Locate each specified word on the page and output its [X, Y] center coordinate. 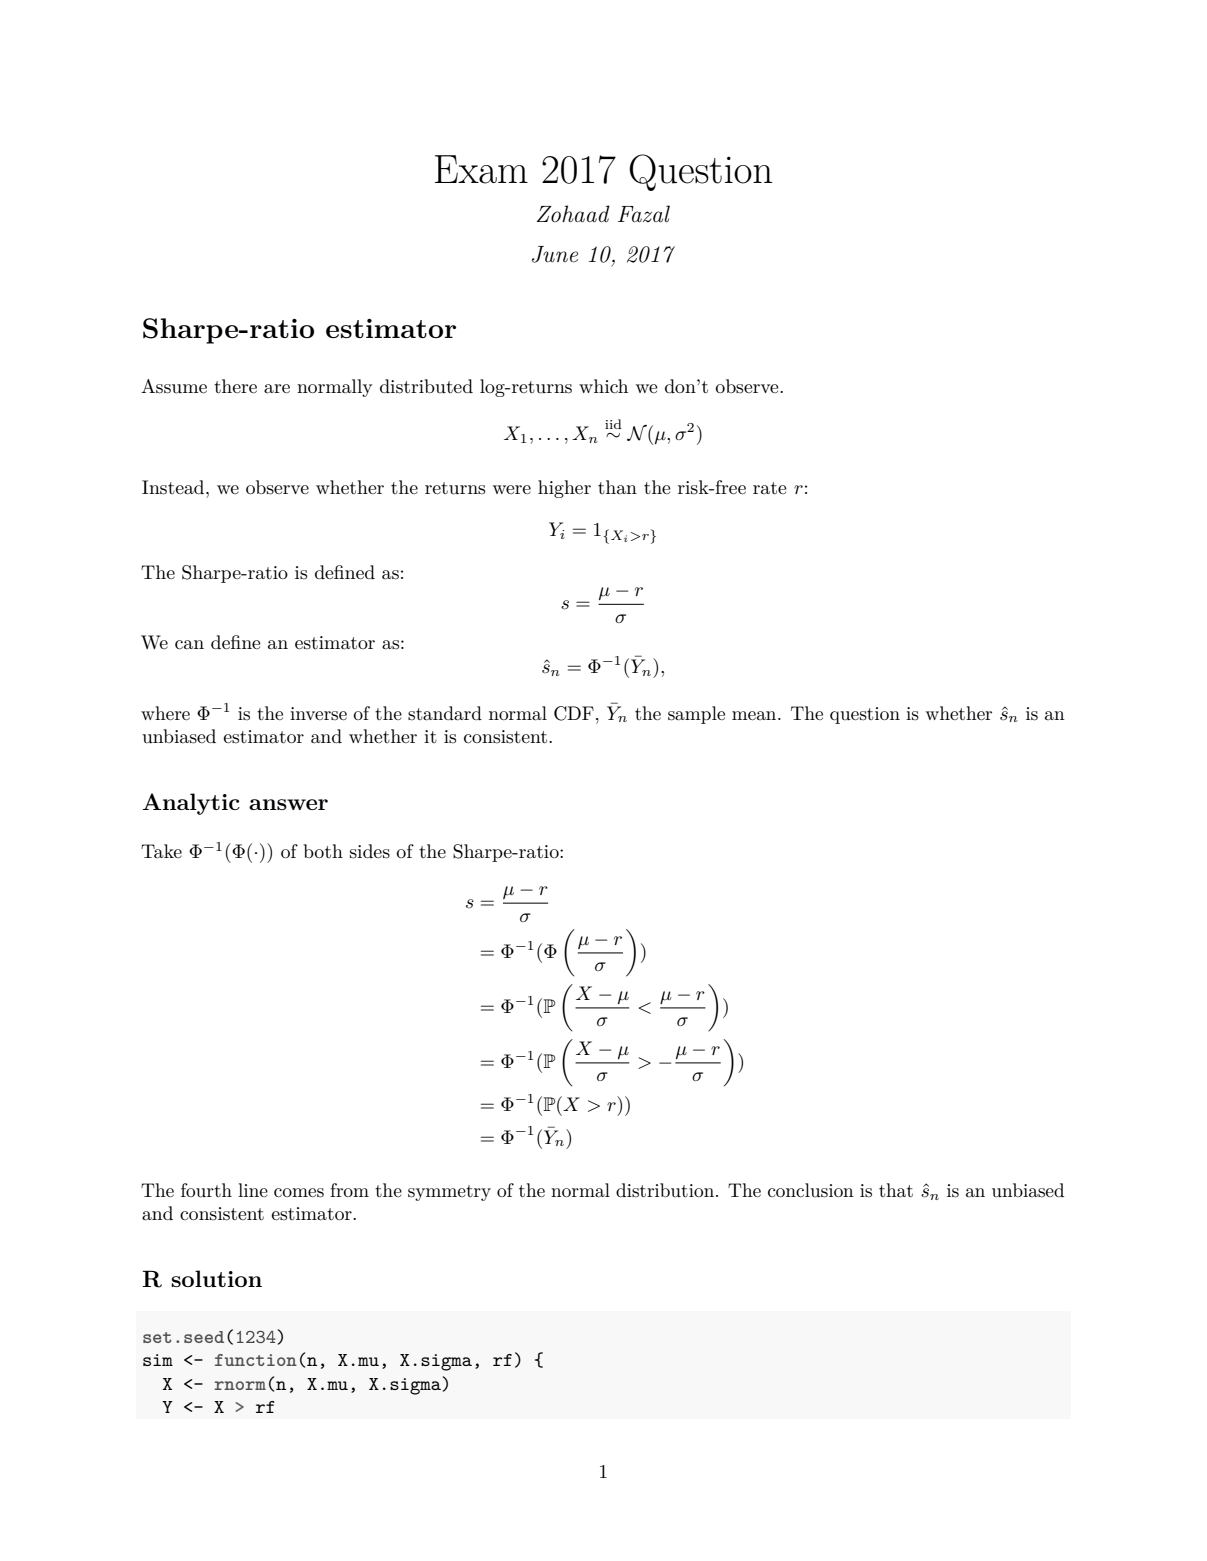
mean [755, 716]
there [235, 386]
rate [770, 488]
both [323, 851]
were [512, 490]
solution [216, 1278]
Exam [481, 169]
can [189, 644]
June [555, 254]
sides [370, 851]
